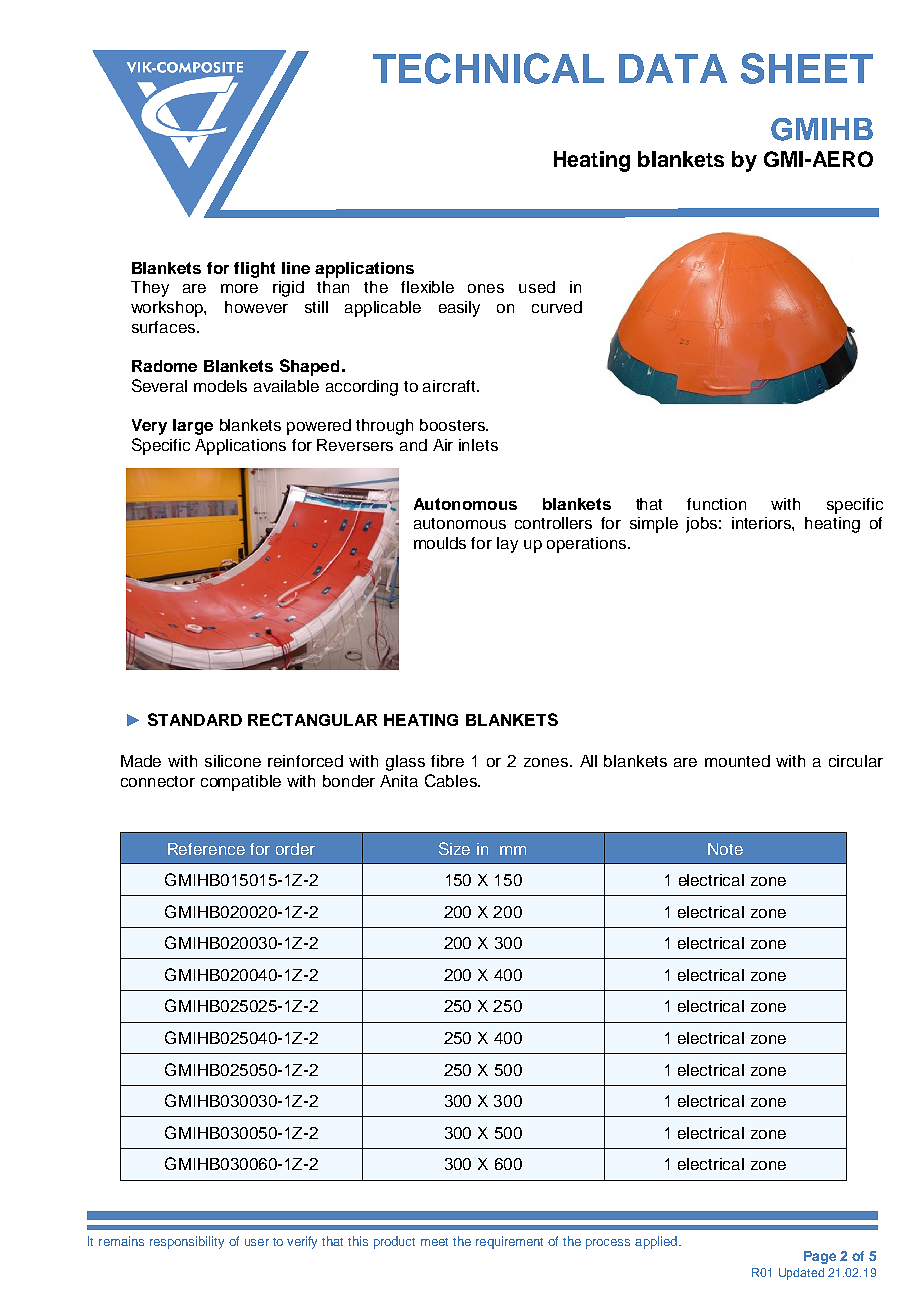  Describe the element at coordinates (488, 68) in the screenshot. I see `TECHNICAL` at that location.
